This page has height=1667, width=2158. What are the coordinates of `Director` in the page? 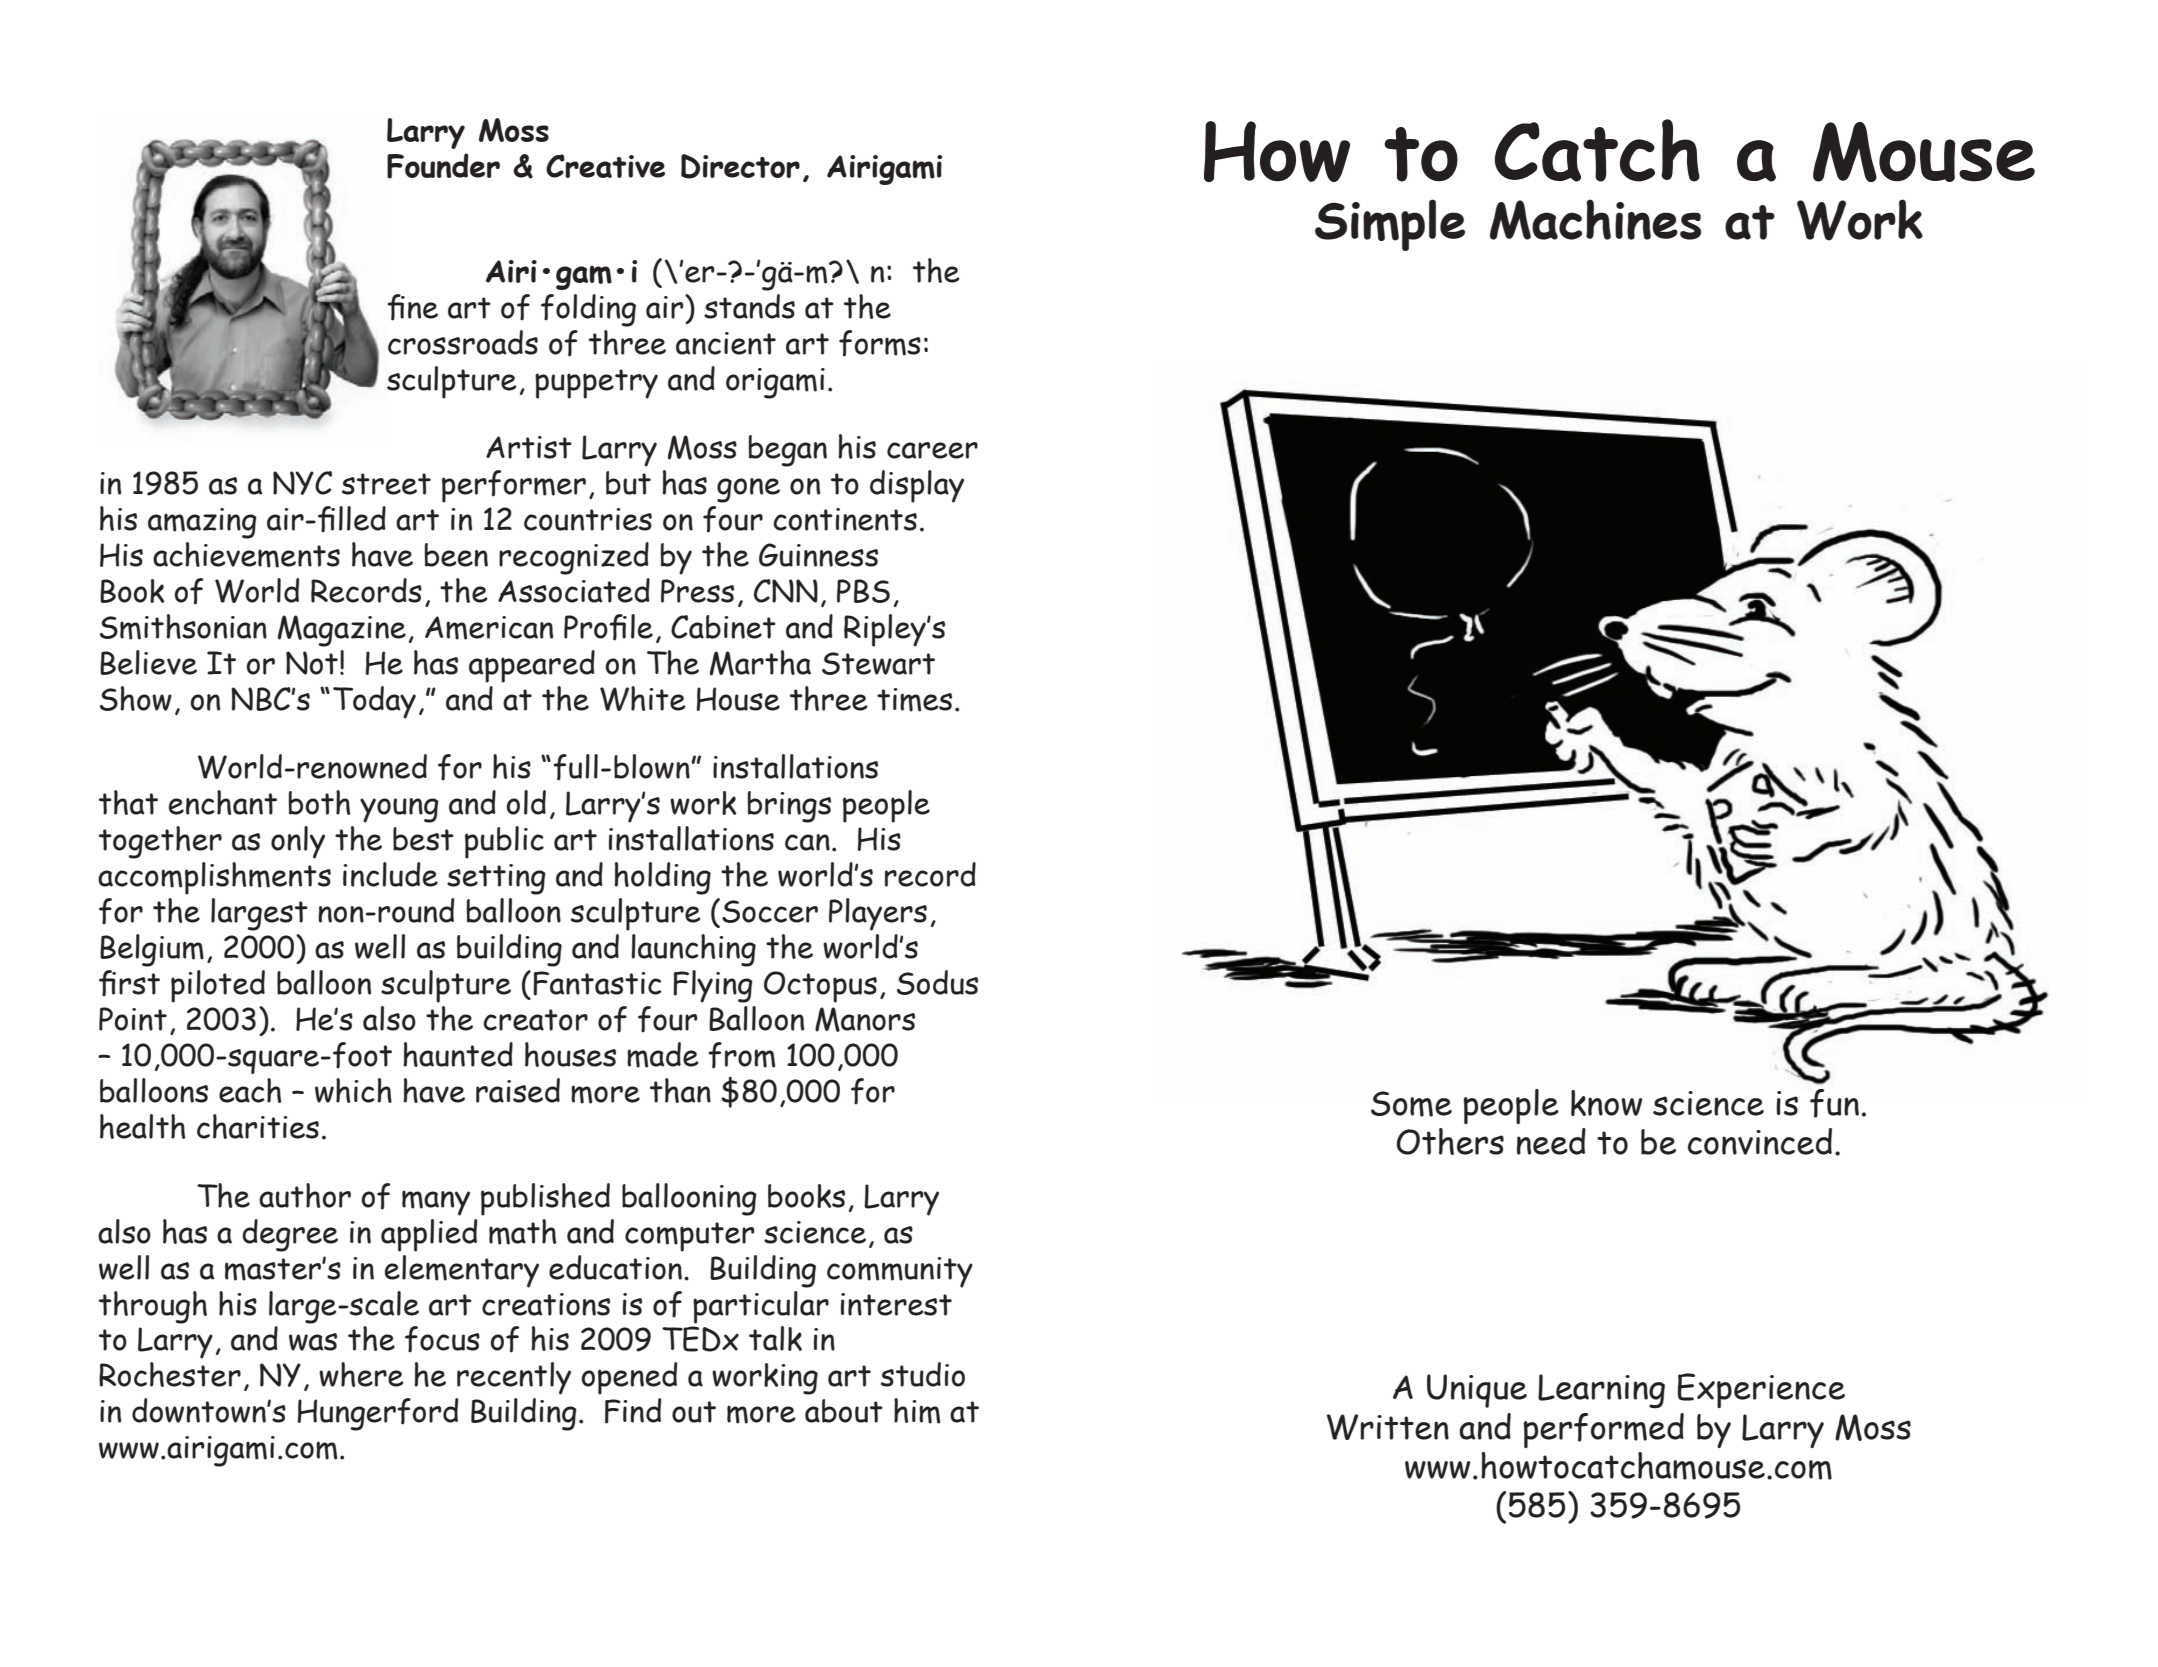 It's located at (740, 166).
